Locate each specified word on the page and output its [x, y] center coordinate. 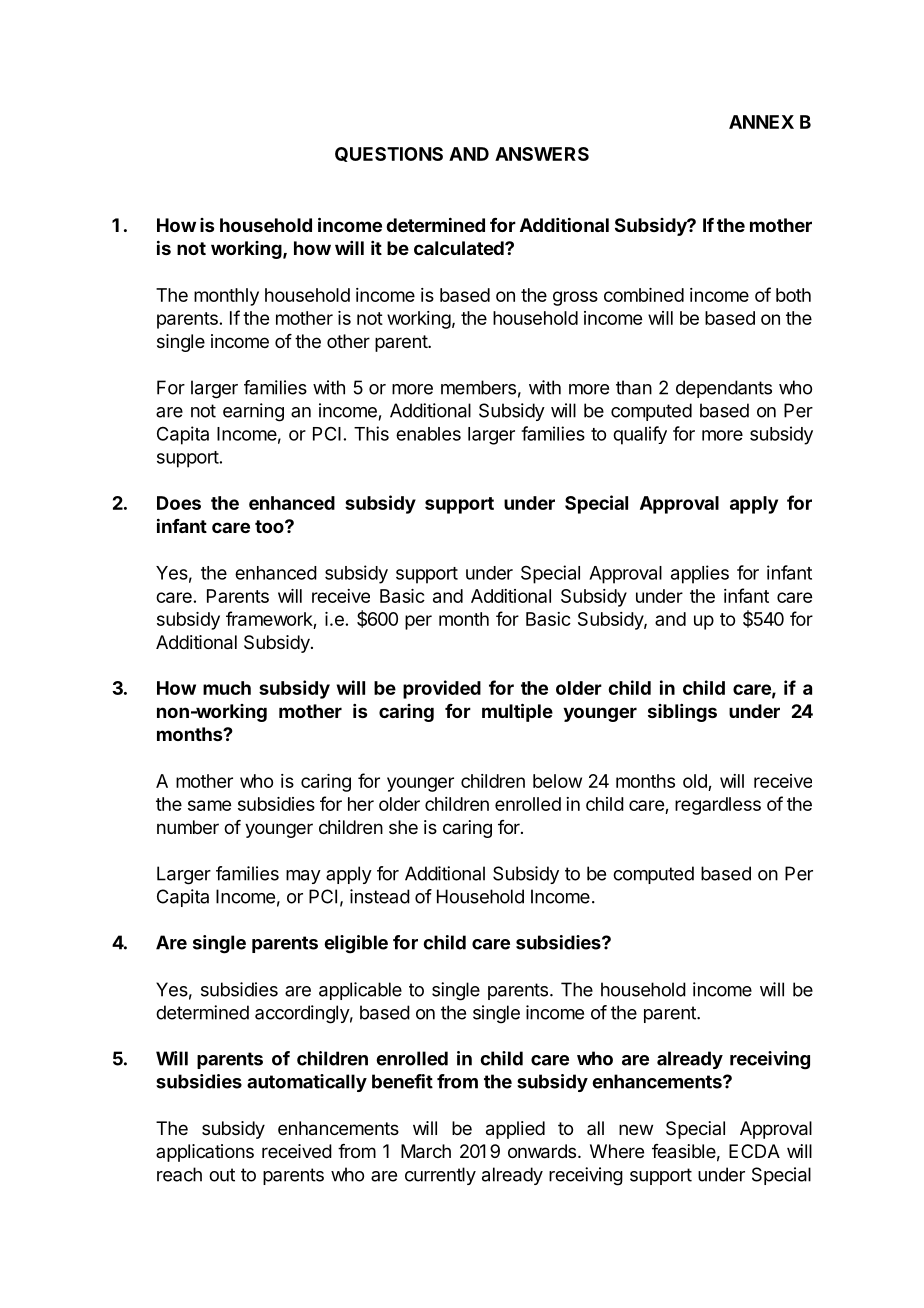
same [209, 805]
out [222, 1175]
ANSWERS [542, 154]
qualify [640, 435]
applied [515, 1130]
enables [428, 434]
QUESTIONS [389, 154]
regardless [718, 806]
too [270, 526]
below [557, 781]
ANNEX [761, 122]
